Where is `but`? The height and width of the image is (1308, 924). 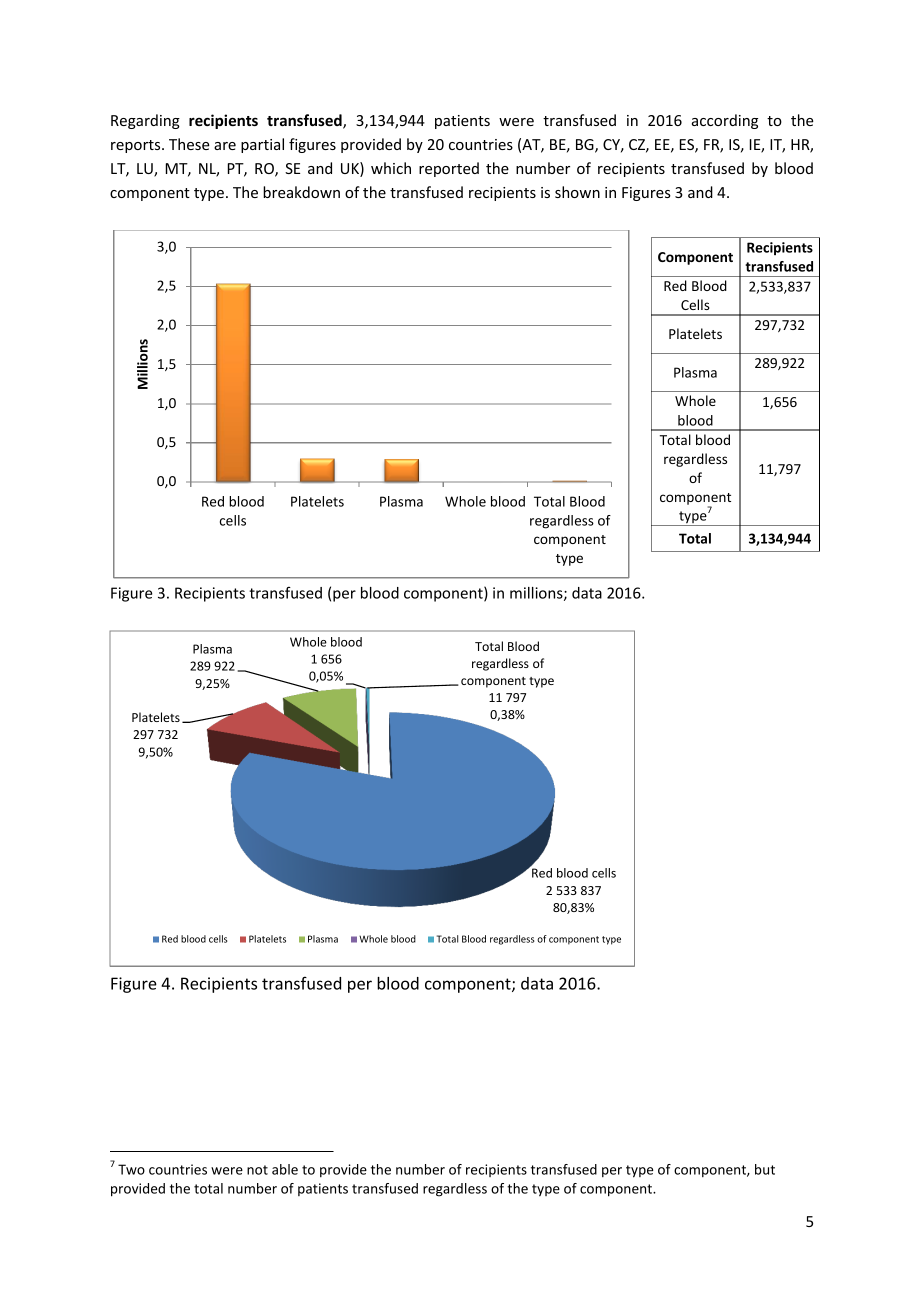
but is located at coordinates (765, 1169).
